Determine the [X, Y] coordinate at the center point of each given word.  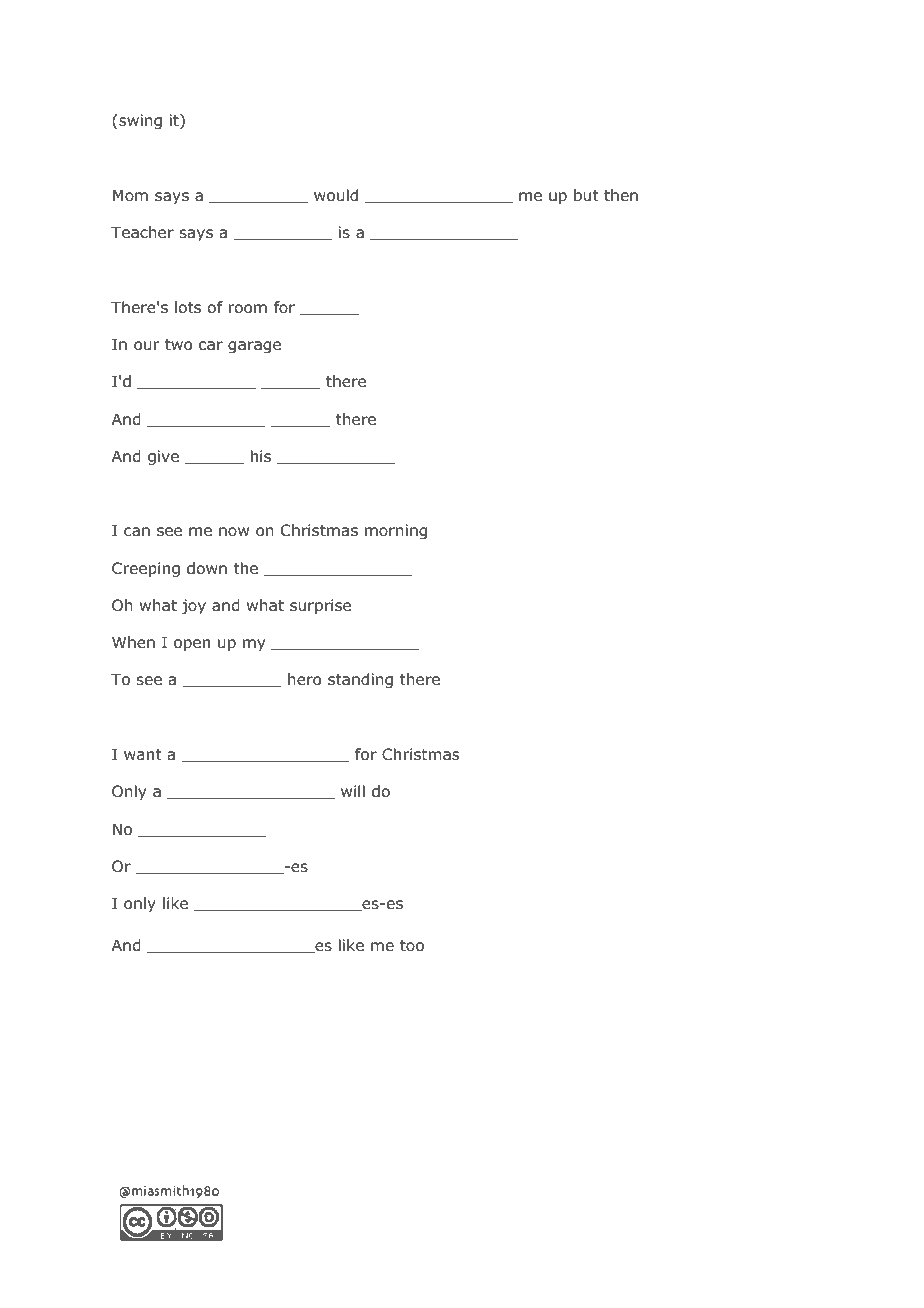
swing [140, 122]
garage [254, 347]
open [192, 645]
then [621, 195]
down [207, 568]
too [412, 946]
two [178, 345]
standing [360, 681]
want [143, 755]
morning [396, 531]
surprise [320, 606]
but [586, 195]
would [336, 195]
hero [304, 679]
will [353, 791]
